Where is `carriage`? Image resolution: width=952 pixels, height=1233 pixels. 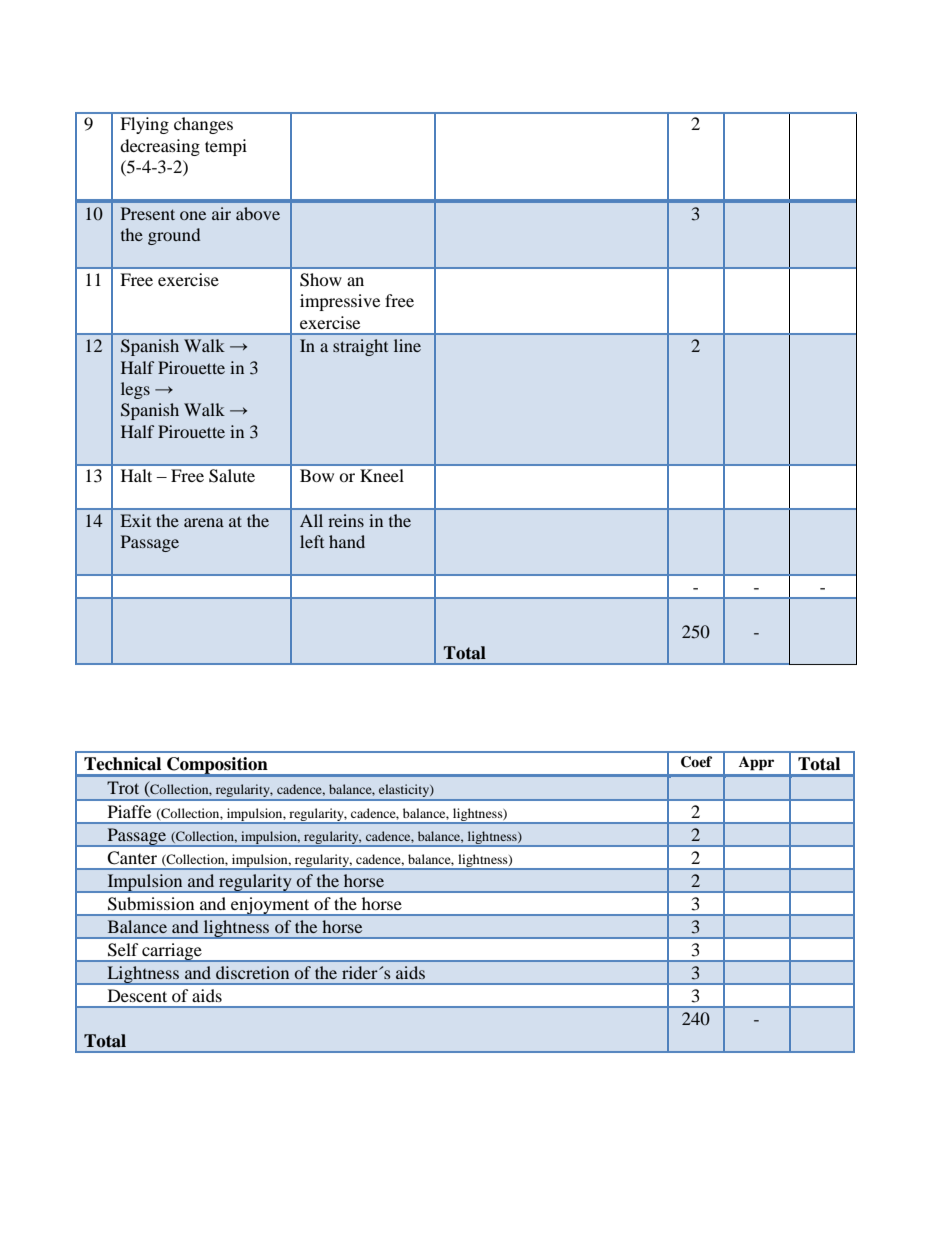 carriage is located at coordinates (172, 952).
